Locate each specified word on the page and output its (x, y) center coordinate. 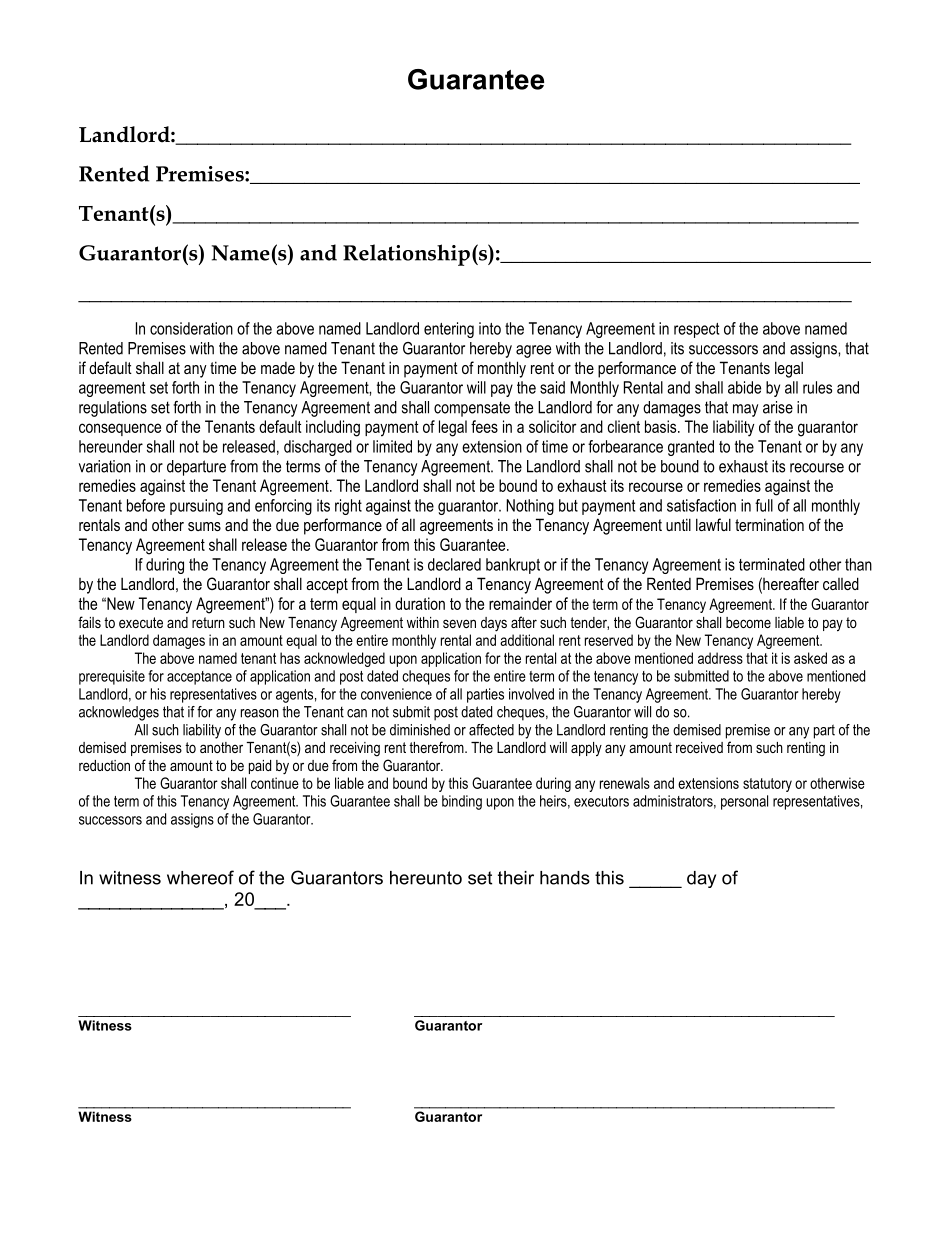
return (208, 622)
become (748, 622)
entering (449, 330)
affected (491, 730)
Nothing (530, 507)
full (764, 505)
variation (105, 466)
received (699, 747)
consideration (191, 328)
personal (744, 802)
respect (696, 330)
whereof (200, 877)
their (516, 878)
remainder (520, 603)
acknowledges (119, 713)
